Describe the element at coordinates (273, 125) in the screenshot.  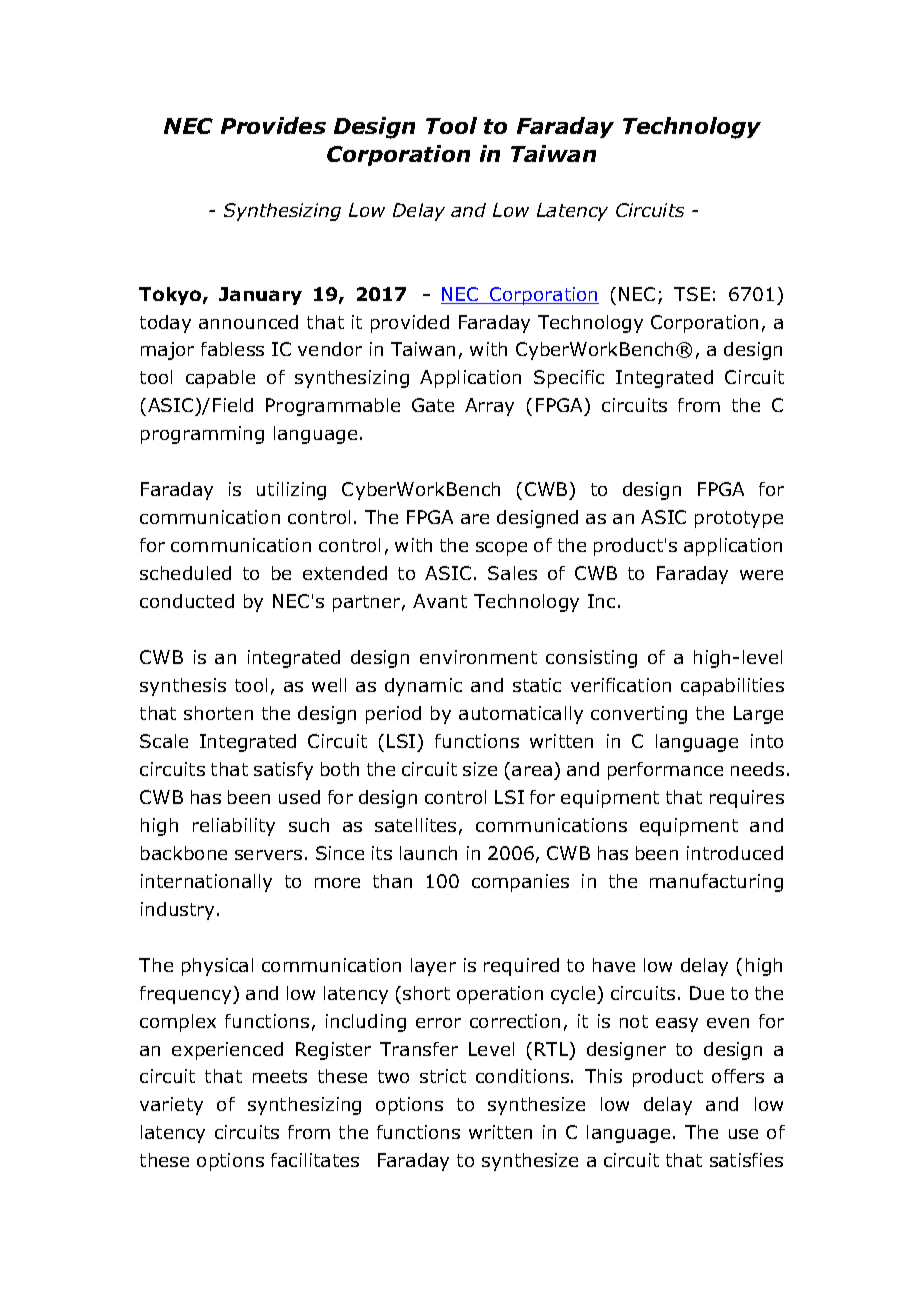
I see `Provides` at that location.
